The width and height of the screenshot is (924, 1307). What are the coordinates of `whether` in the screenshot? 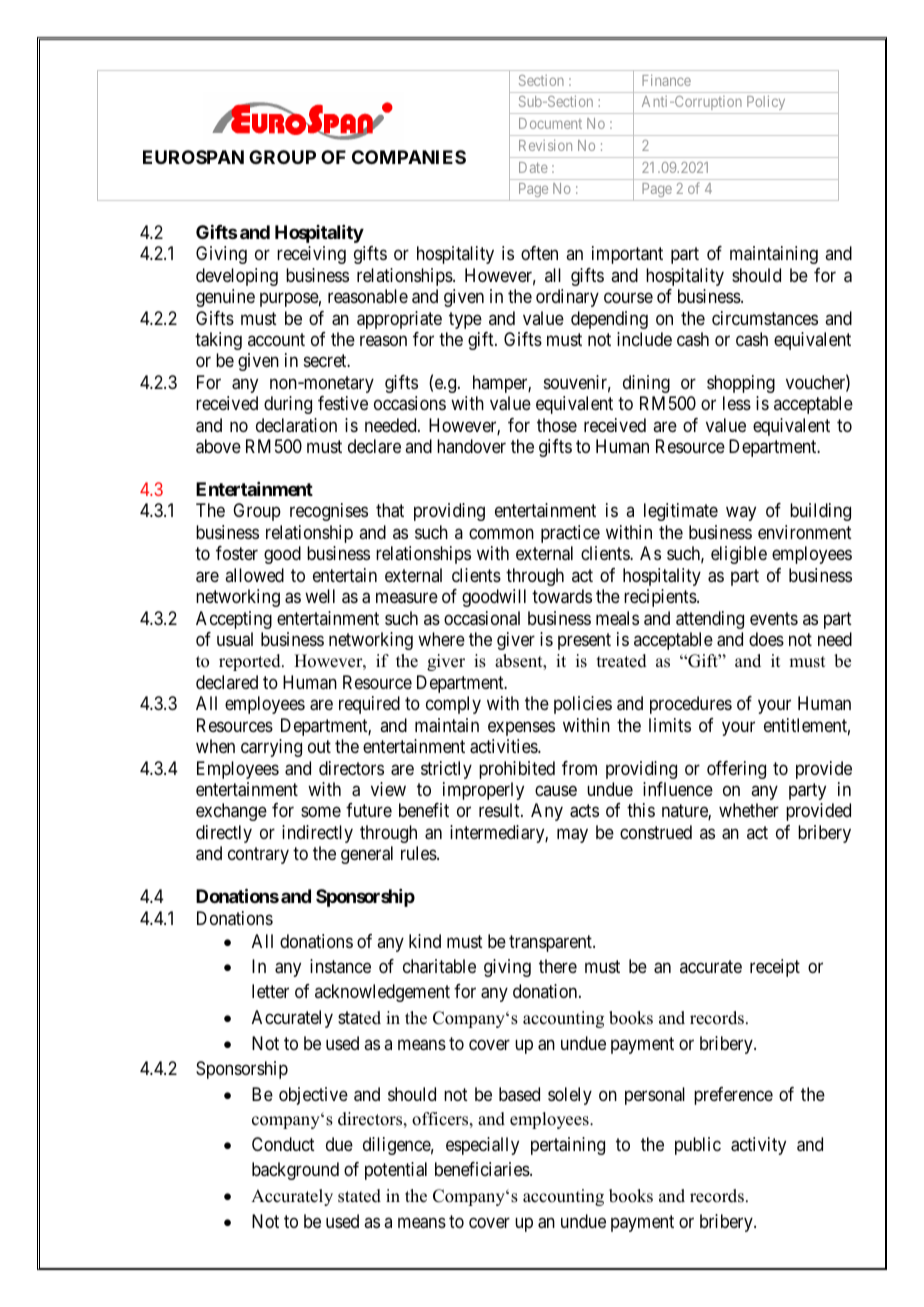 It's located at (749, 810).
